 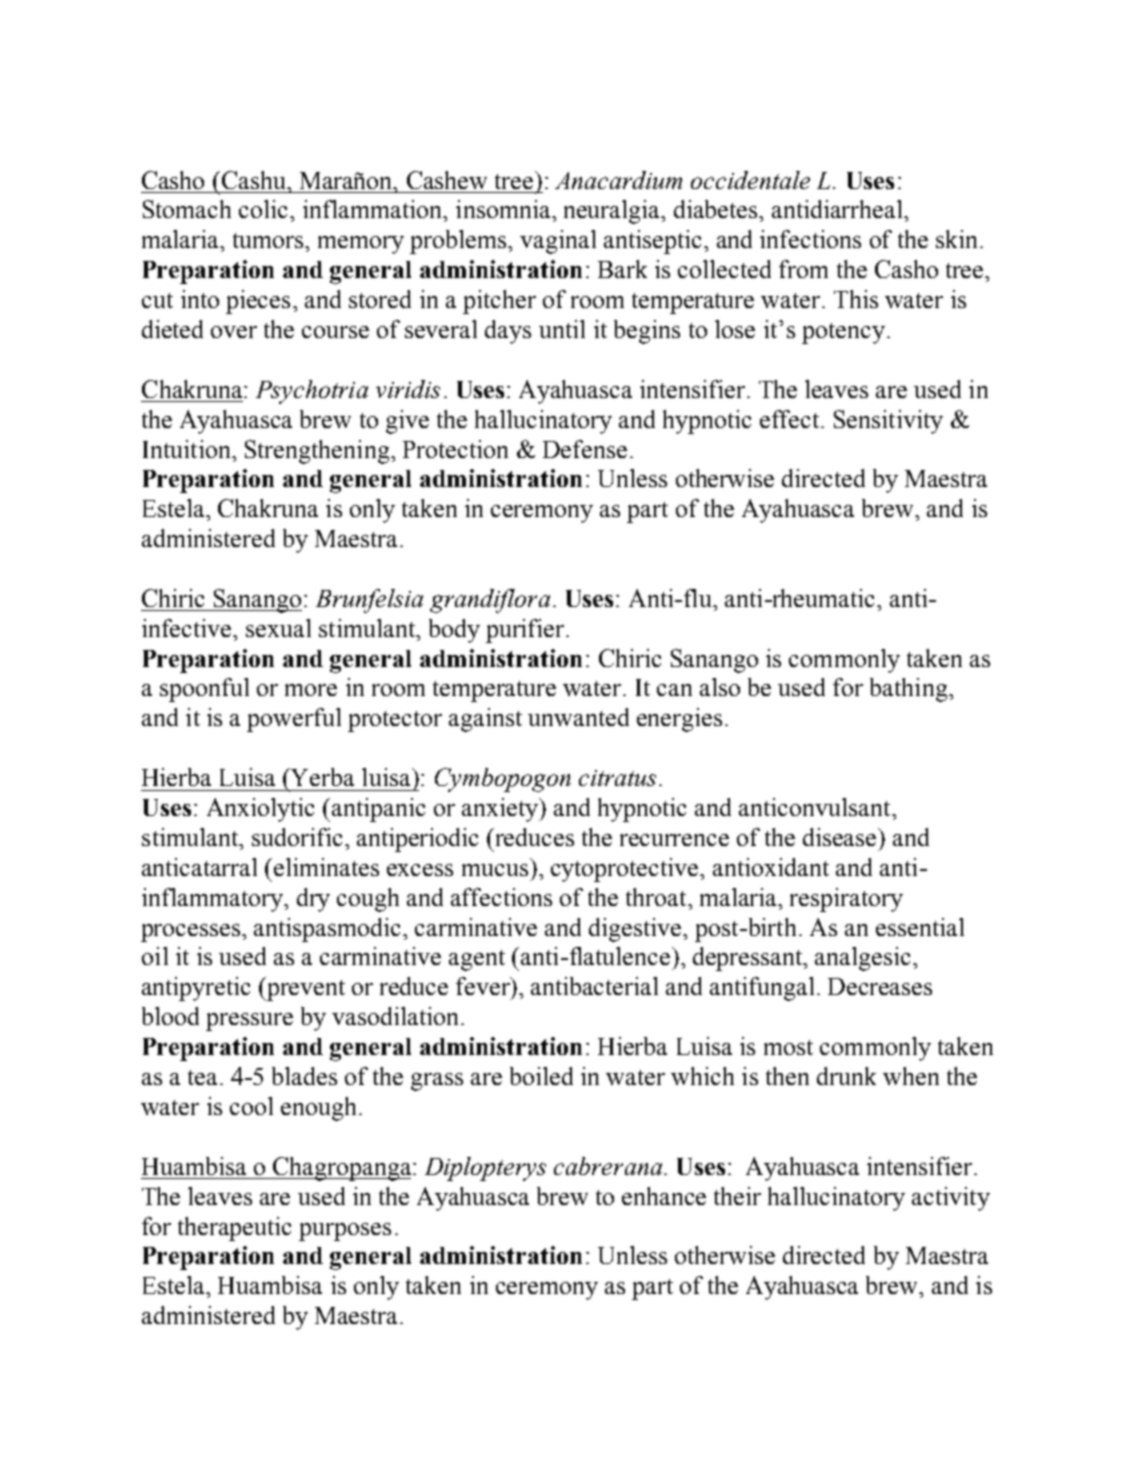 I want to click on colic, so click(x=265, y=209).
